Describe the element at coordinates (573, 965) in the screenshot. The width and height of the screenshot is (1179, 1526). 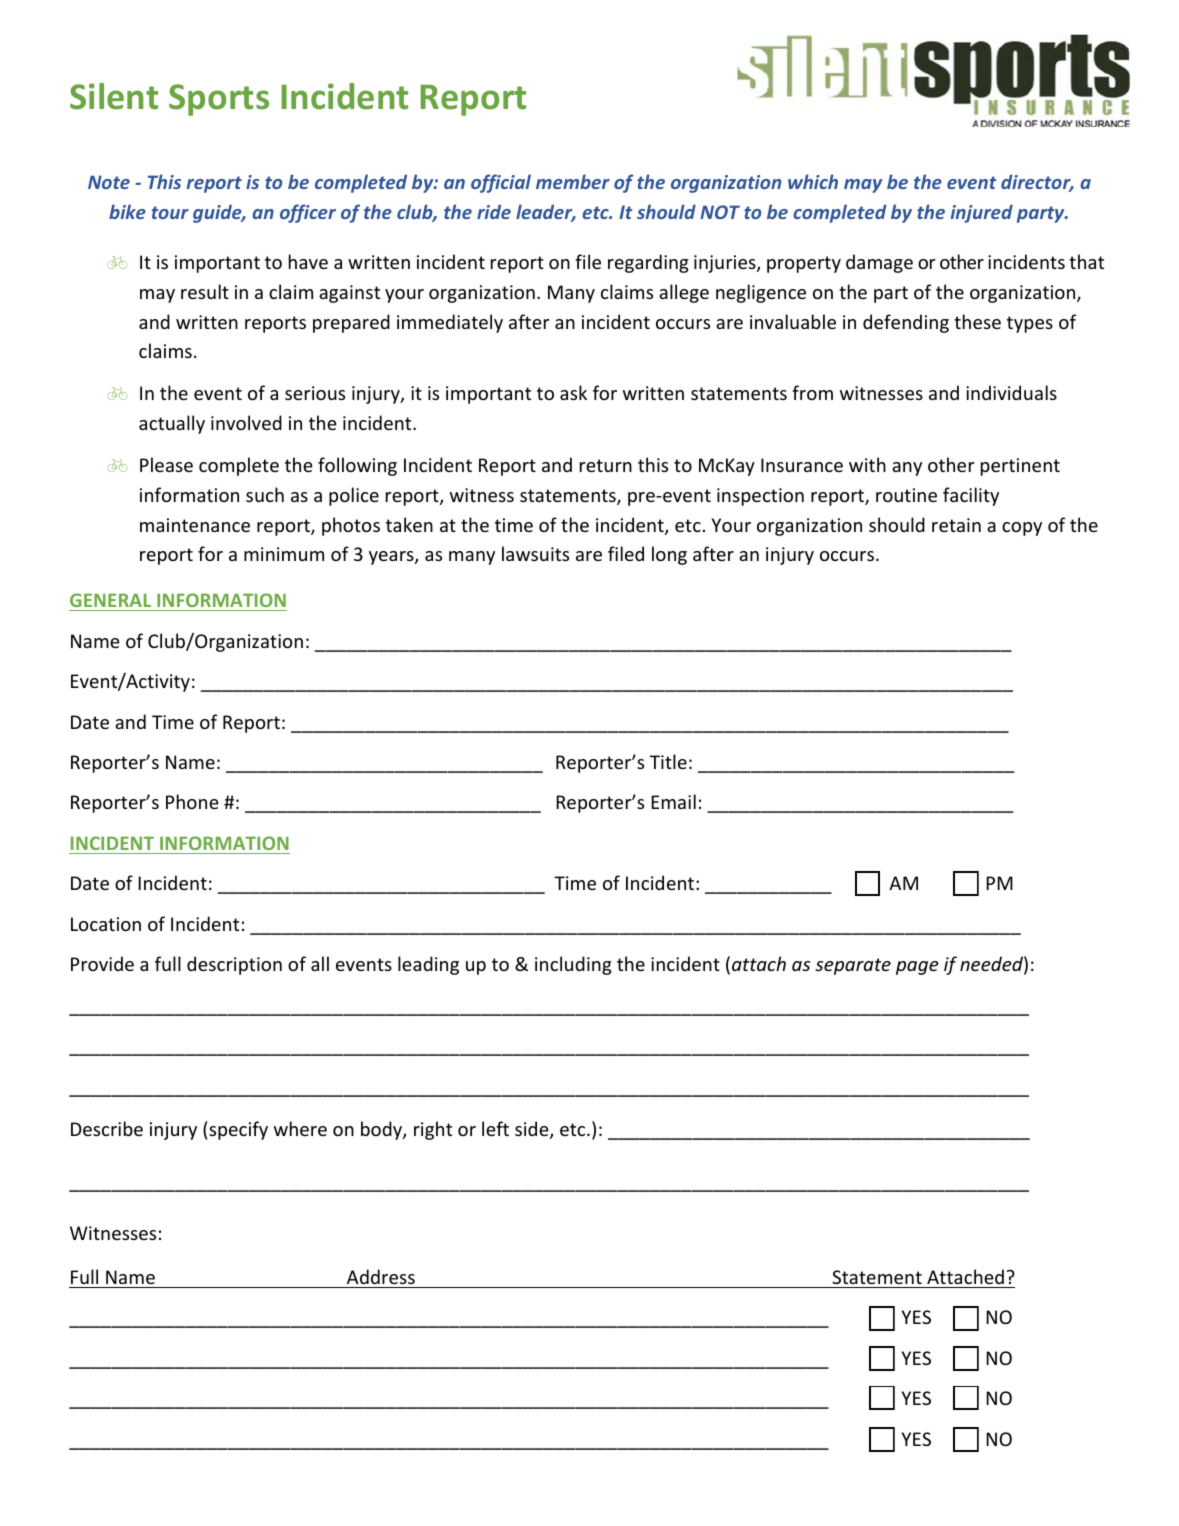
I see `including` at that location.
